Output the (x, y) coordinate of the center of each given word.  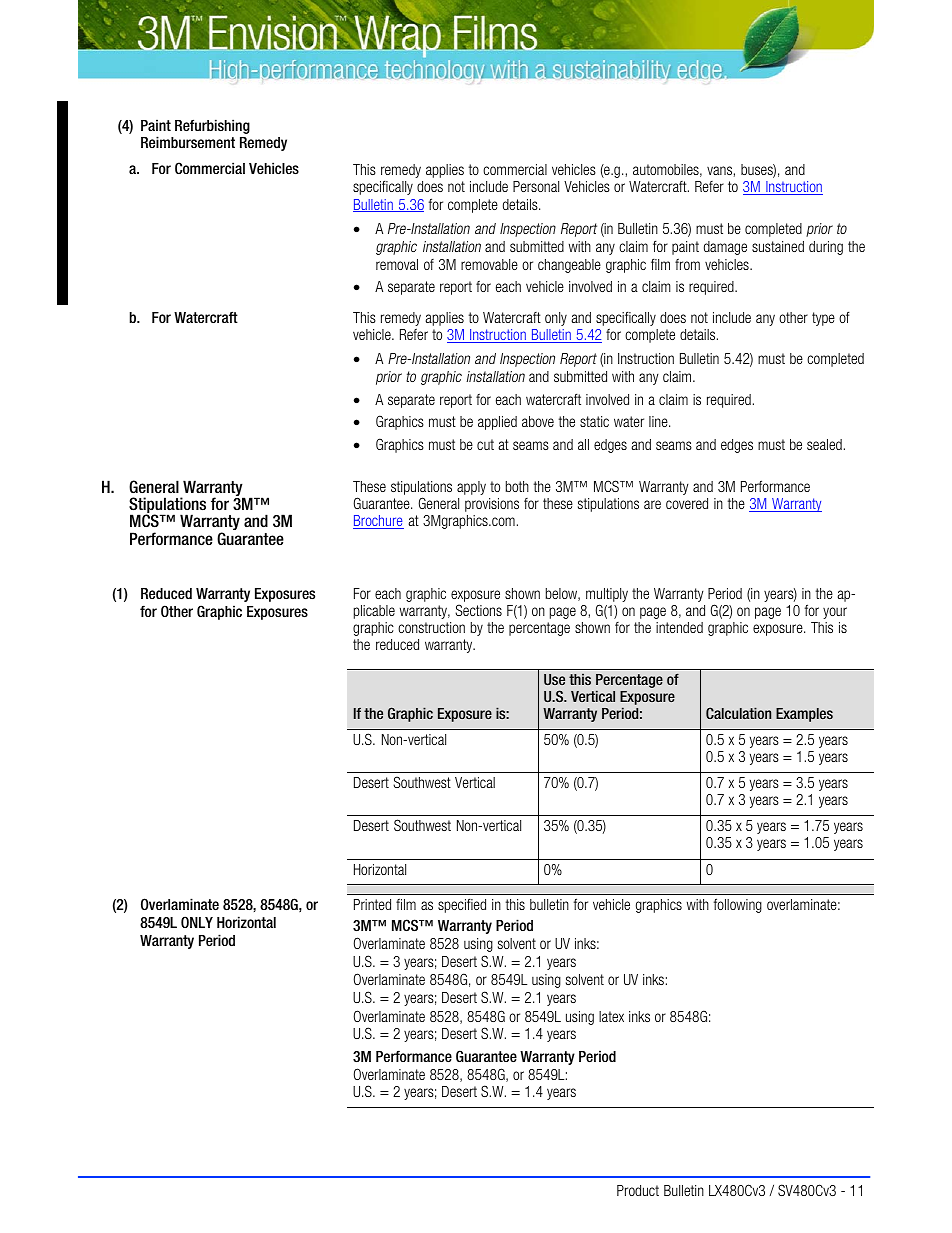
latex (611, 1016)
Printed (372, 904)
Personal (536, 186)
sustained (778, 246)
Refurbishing (212, 126)
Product (638, 1190)
